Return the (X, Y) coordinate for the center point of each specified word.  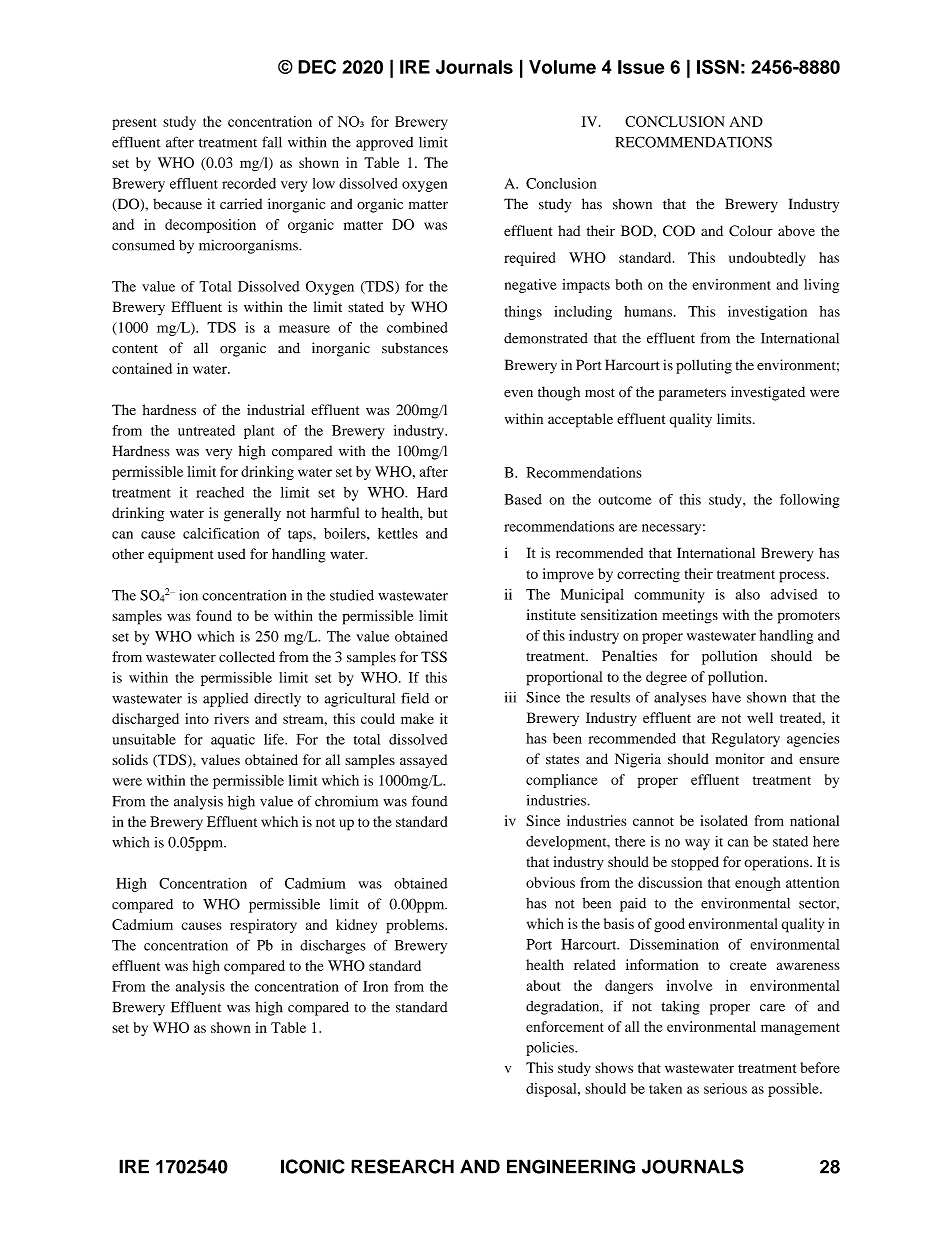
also (748, 594)
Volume (562, 67)
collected (247, 656)
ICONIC (313, 1166)
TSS (434, 657)
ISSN (718, 66)
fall (272, 142)
